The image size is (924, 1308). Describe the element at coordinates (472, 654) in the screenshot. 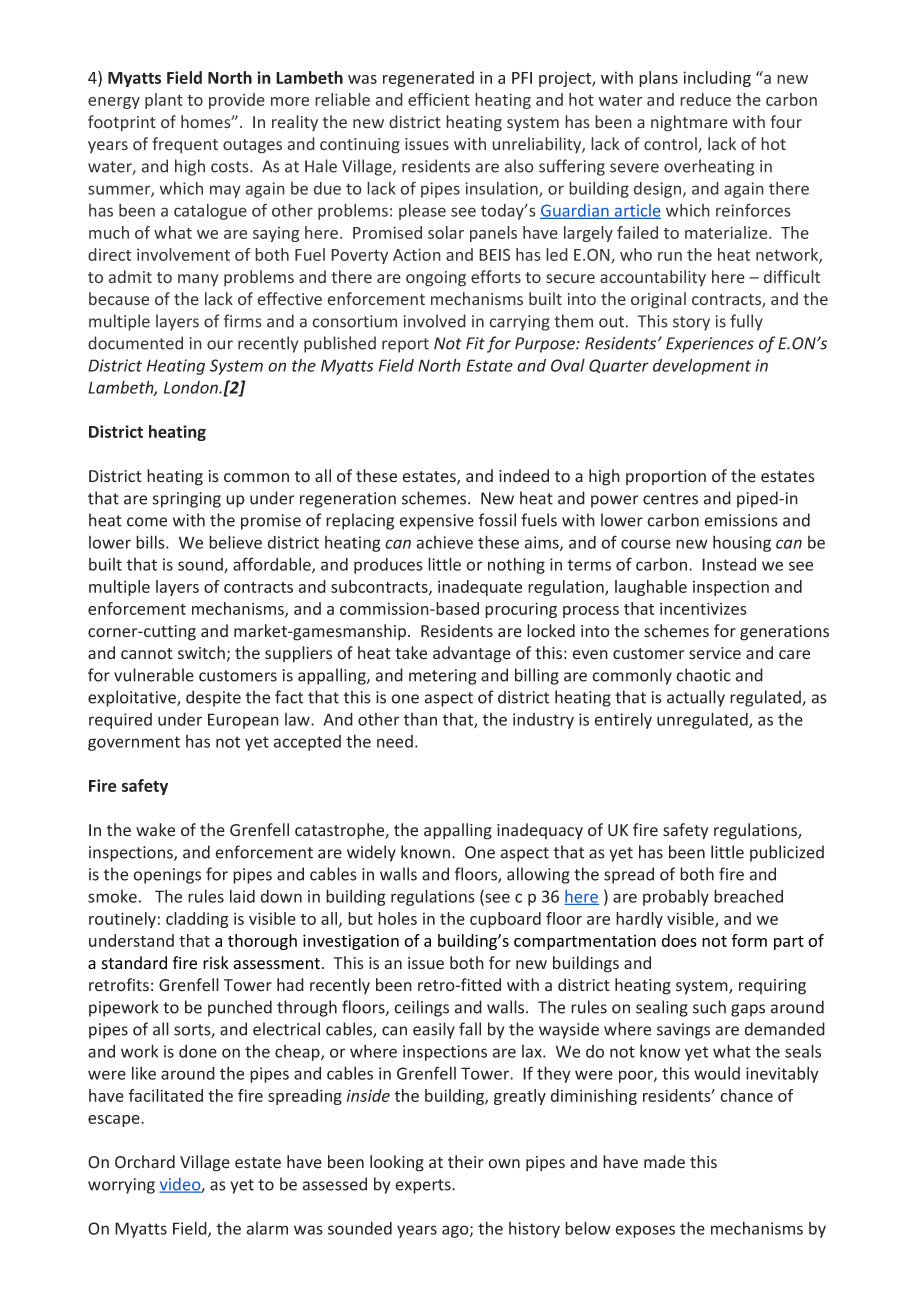

I see `advantage` at that location.
